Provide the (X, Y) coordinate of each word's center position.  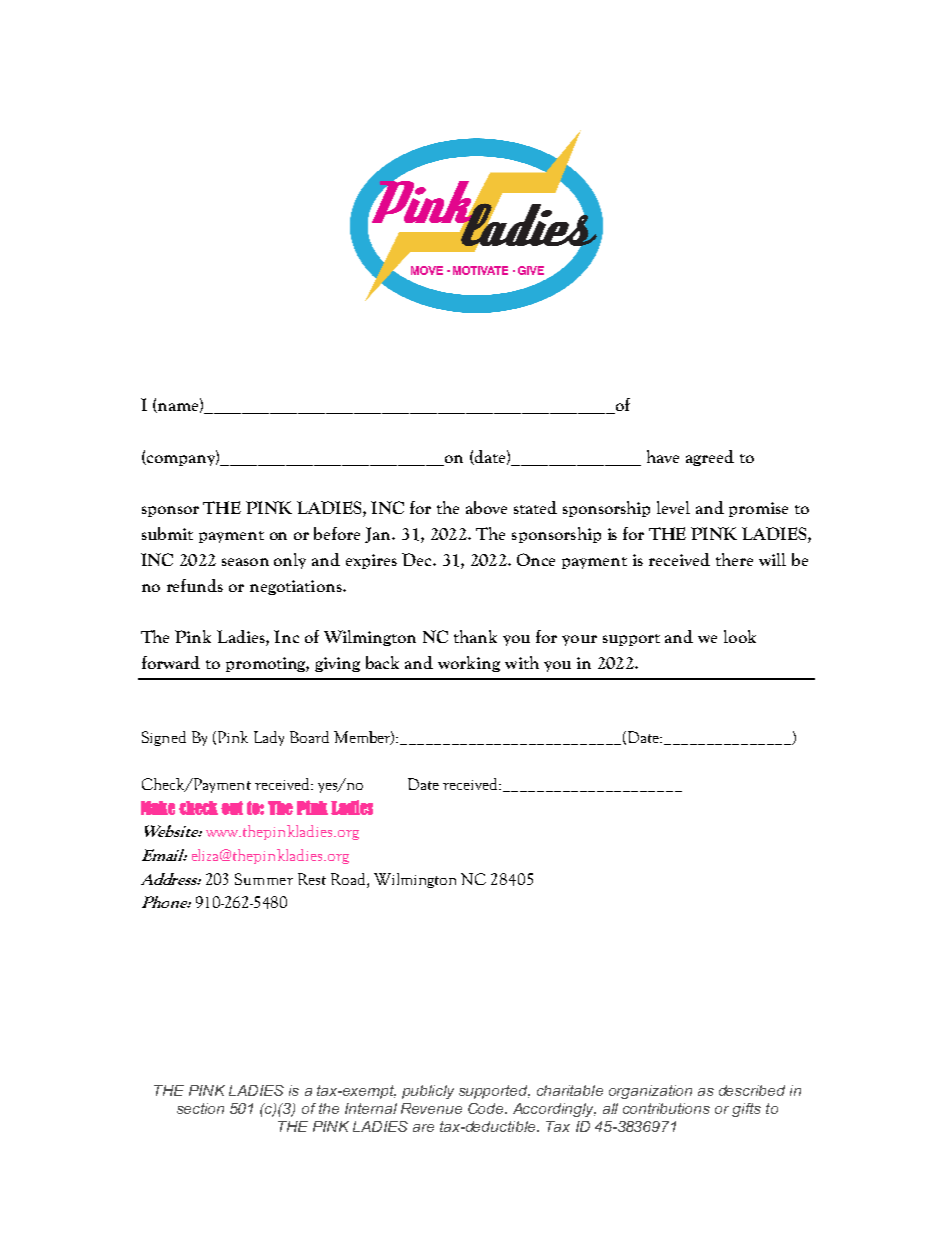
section (200, 1108)
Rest (312, 879)
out (232, 808)
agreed (710, 458)
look (740, 636)
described (752, 1090)
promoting (267, 664)
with (522, 662)
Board (309, 737)
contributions (666, 1108)
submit (167, 533)
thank (475, 636)
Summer (264, 879)
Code (487, 1108)
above (486, 507)
